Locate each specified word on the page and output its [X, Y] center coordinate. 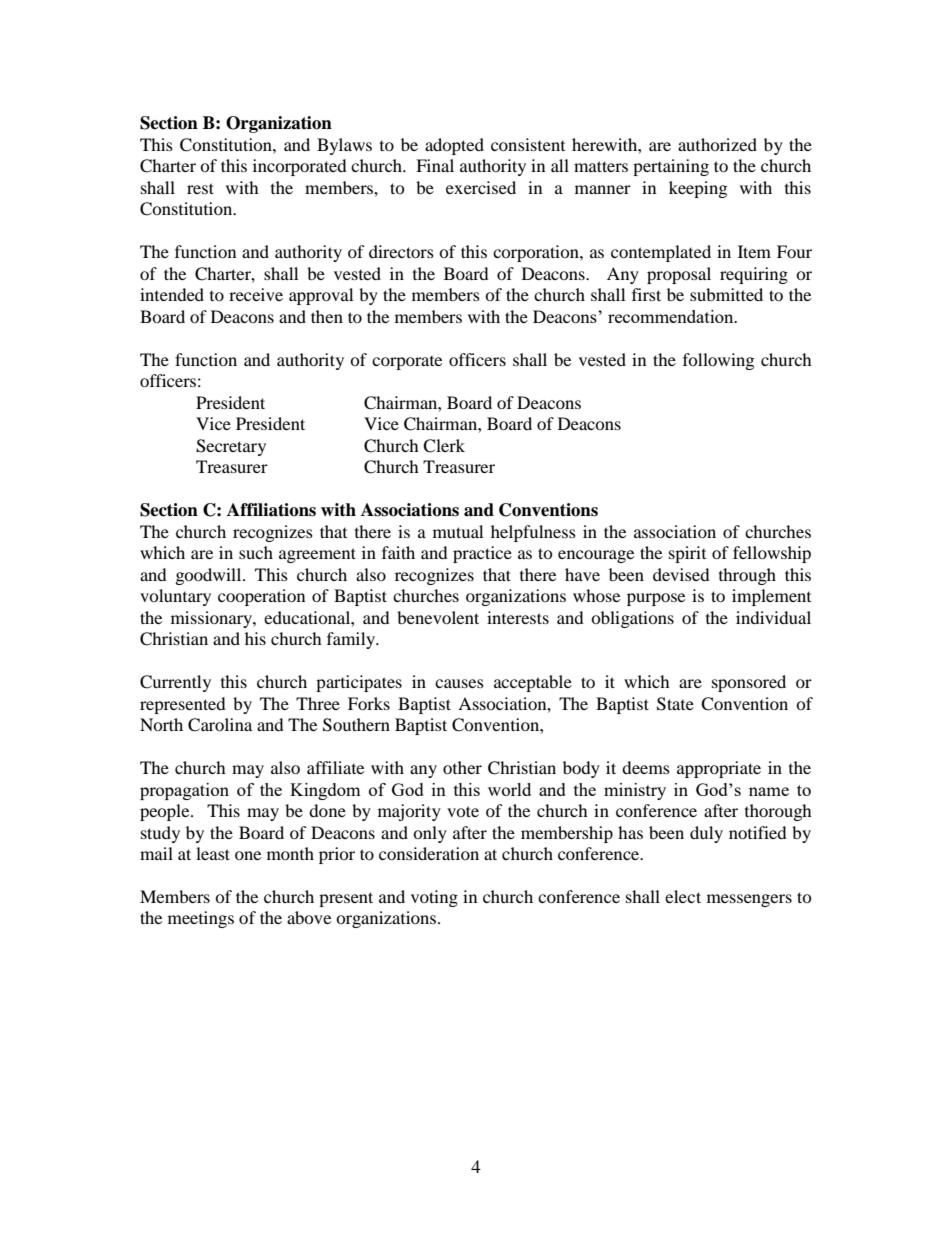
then [327, 316]
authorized [717, 144]
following [718, 361]
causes [459, 683]
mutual [458, 531]
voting [434, 898]
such [256, 552]
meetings [201, 919]
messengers [749, 900]
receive [256, 294]
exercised [481, 187]
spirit [687, 554]
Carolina [220, 725]
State [675, 704]
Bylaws [344, 146]
